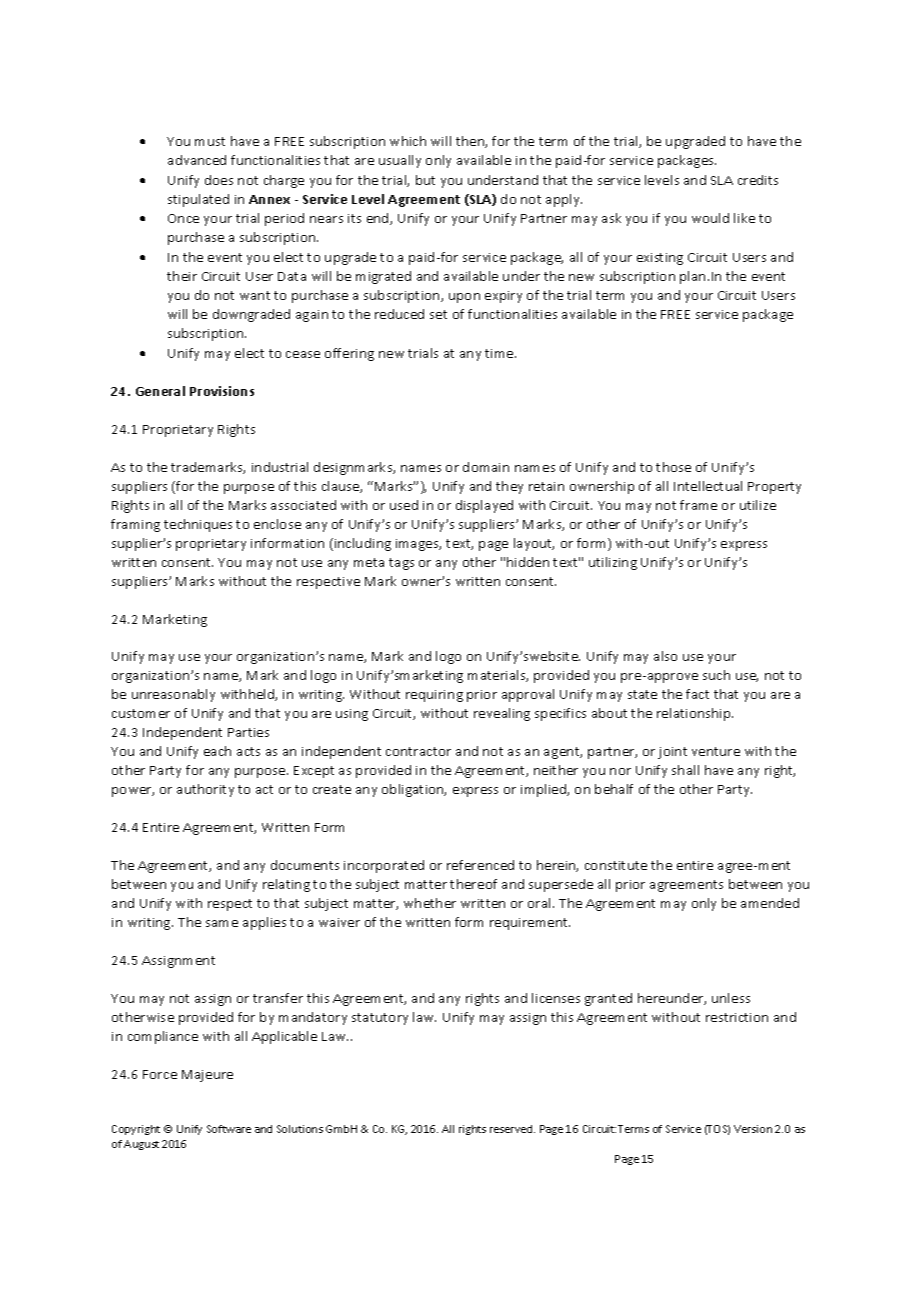 This document has width=924, height=1308. Describe the element at coordinates (205, 790) in the document. I see `authority` at that location.
